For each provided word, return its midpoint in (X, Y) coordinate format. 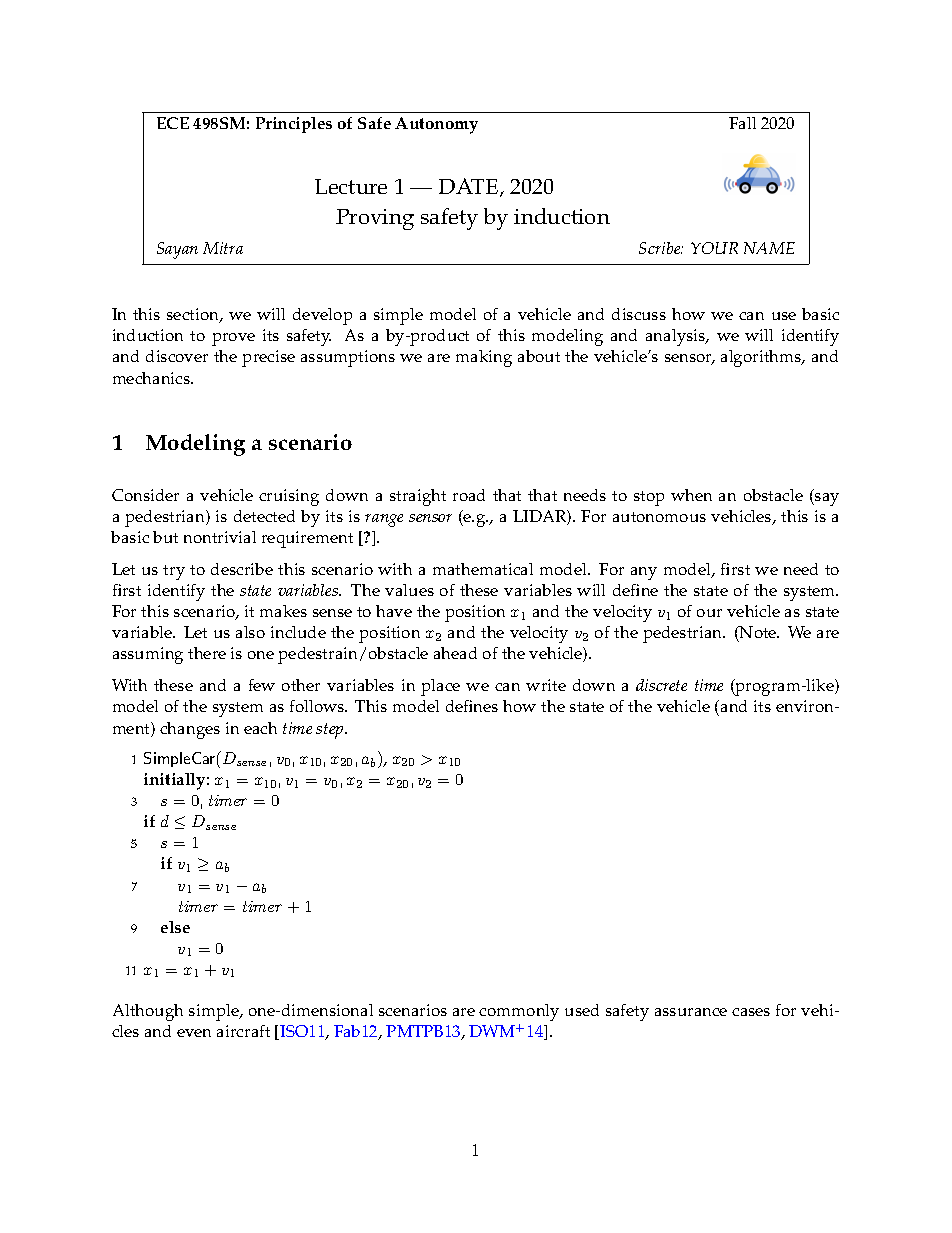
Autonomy (436, 125)
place (440, 687)
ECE (173, 123)
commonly (519, 1012)
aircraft (243, 1031)
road (469, 495)
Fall (742, 123)
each (260, 728)
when (691, 495)
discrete (661, 685)
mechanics (152, 378)
